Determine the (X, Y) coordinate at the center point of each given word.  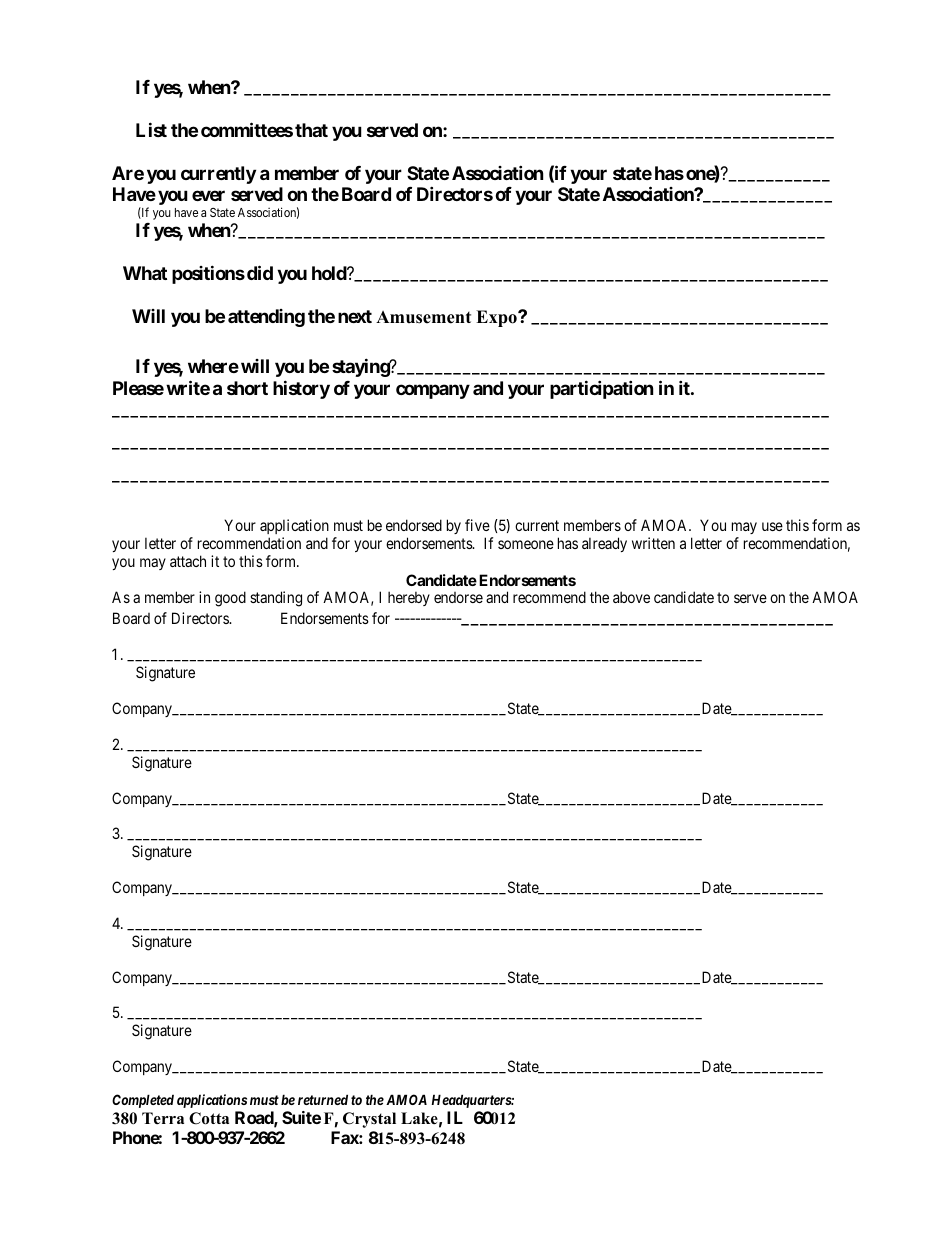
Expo (497, 318)
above (631, 597)
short (247, 388)
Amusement (423, 317)
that (311, 130)
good (230, 599)
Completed (143, 1101)
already (604, 544)
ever (208, 195)
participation (601, 389)
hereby (409, 598)
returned (323, 1099)
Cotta (209, 1118)
